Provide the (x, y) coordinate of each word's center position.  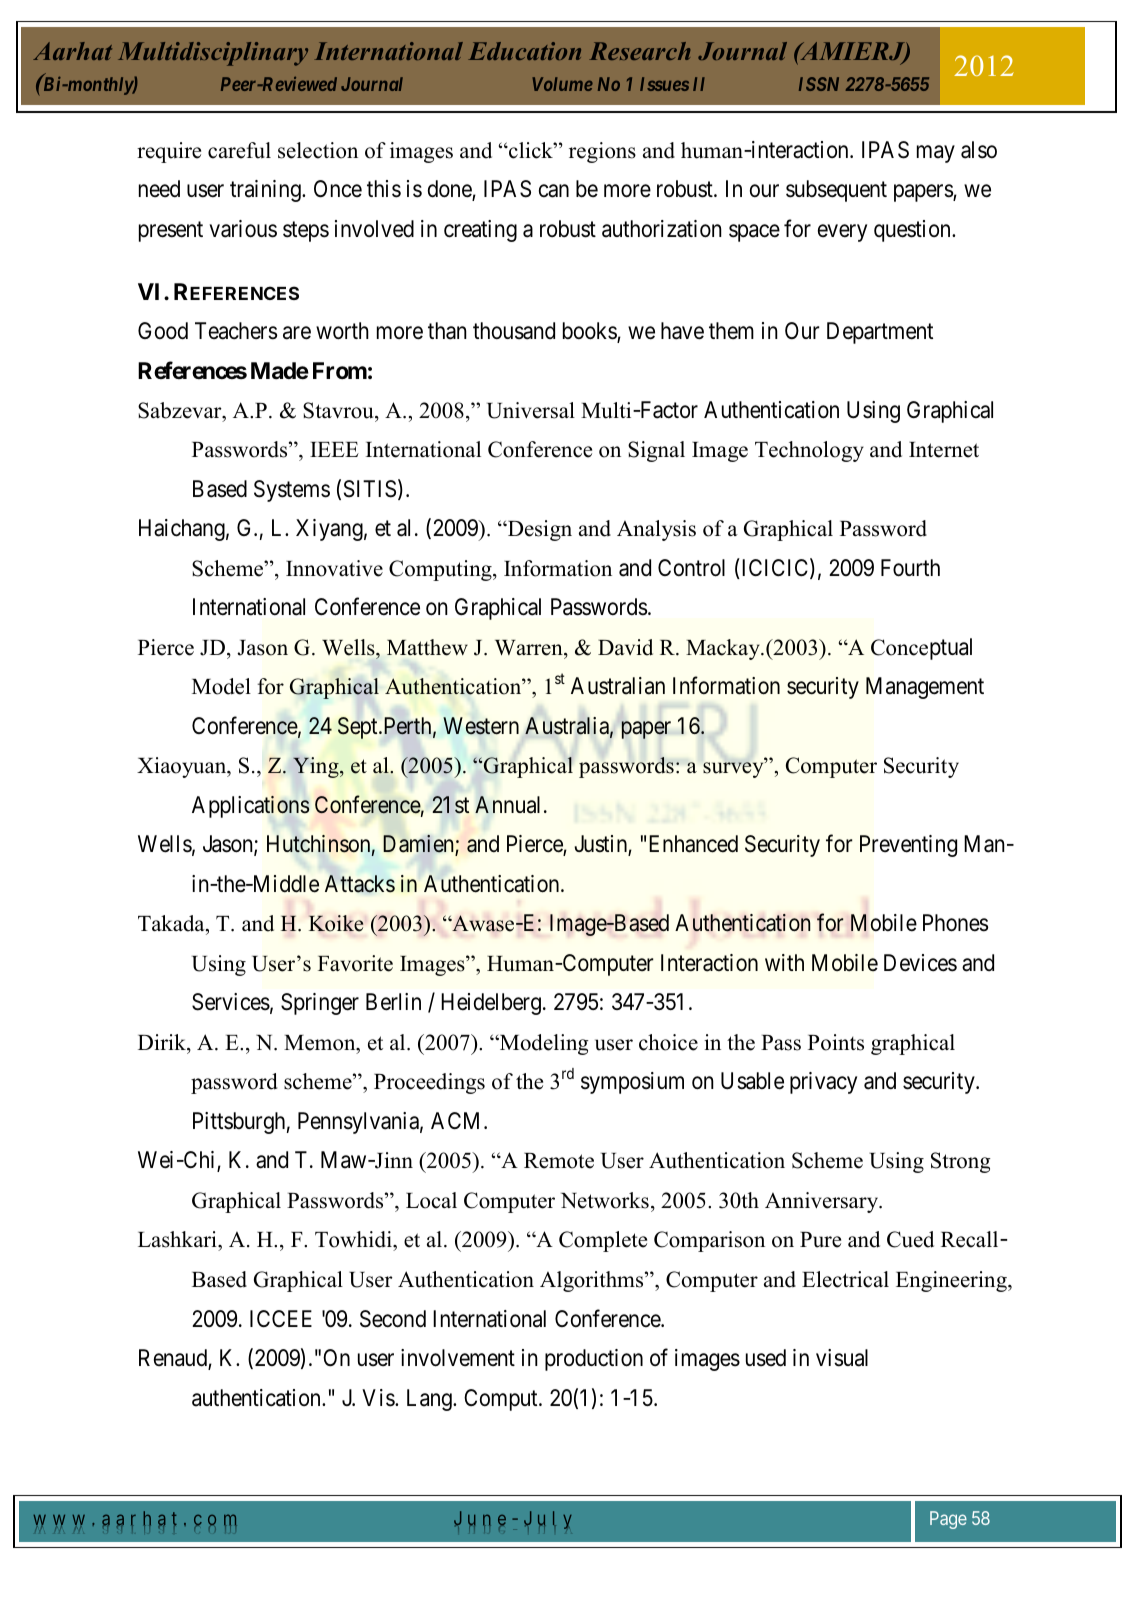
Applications (251, 807)
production (594, 1360)
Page (948, 1520)
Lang (430, 1400)
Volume (562, 84)
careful (239, 150)
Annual (507, 805)
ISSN (819, 84)
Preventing (908, 846)
